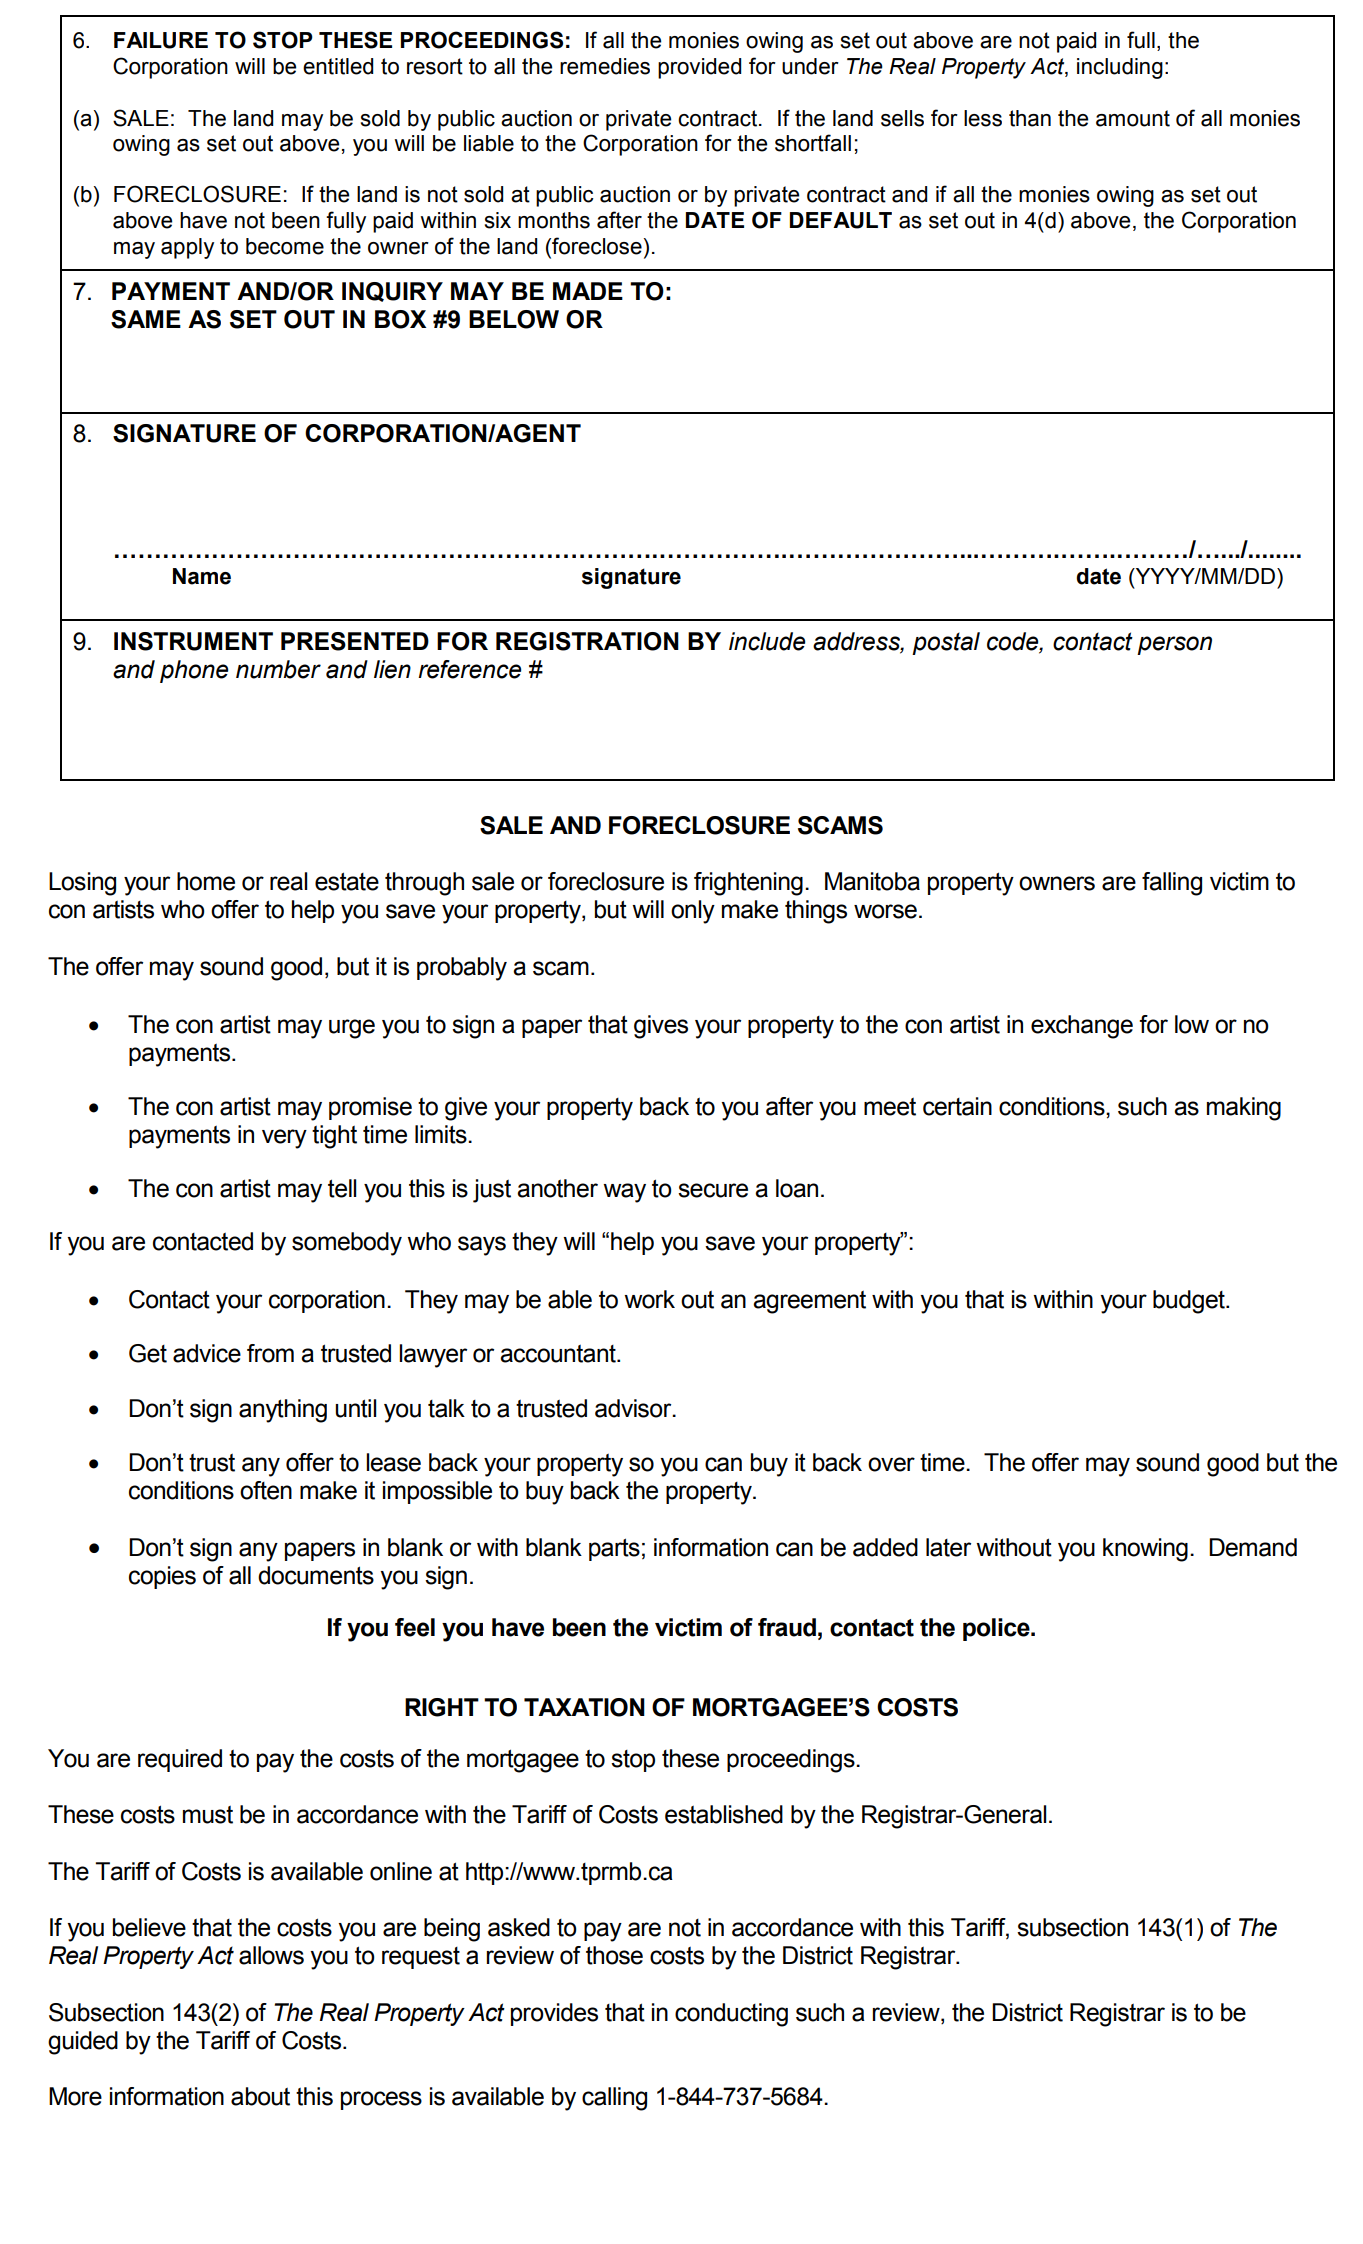 This page has width=1363, height=2244. What do you see at coordinates (587, 641) in the page?
I see `REGISTRATION` at bounding box center [587, 641].
